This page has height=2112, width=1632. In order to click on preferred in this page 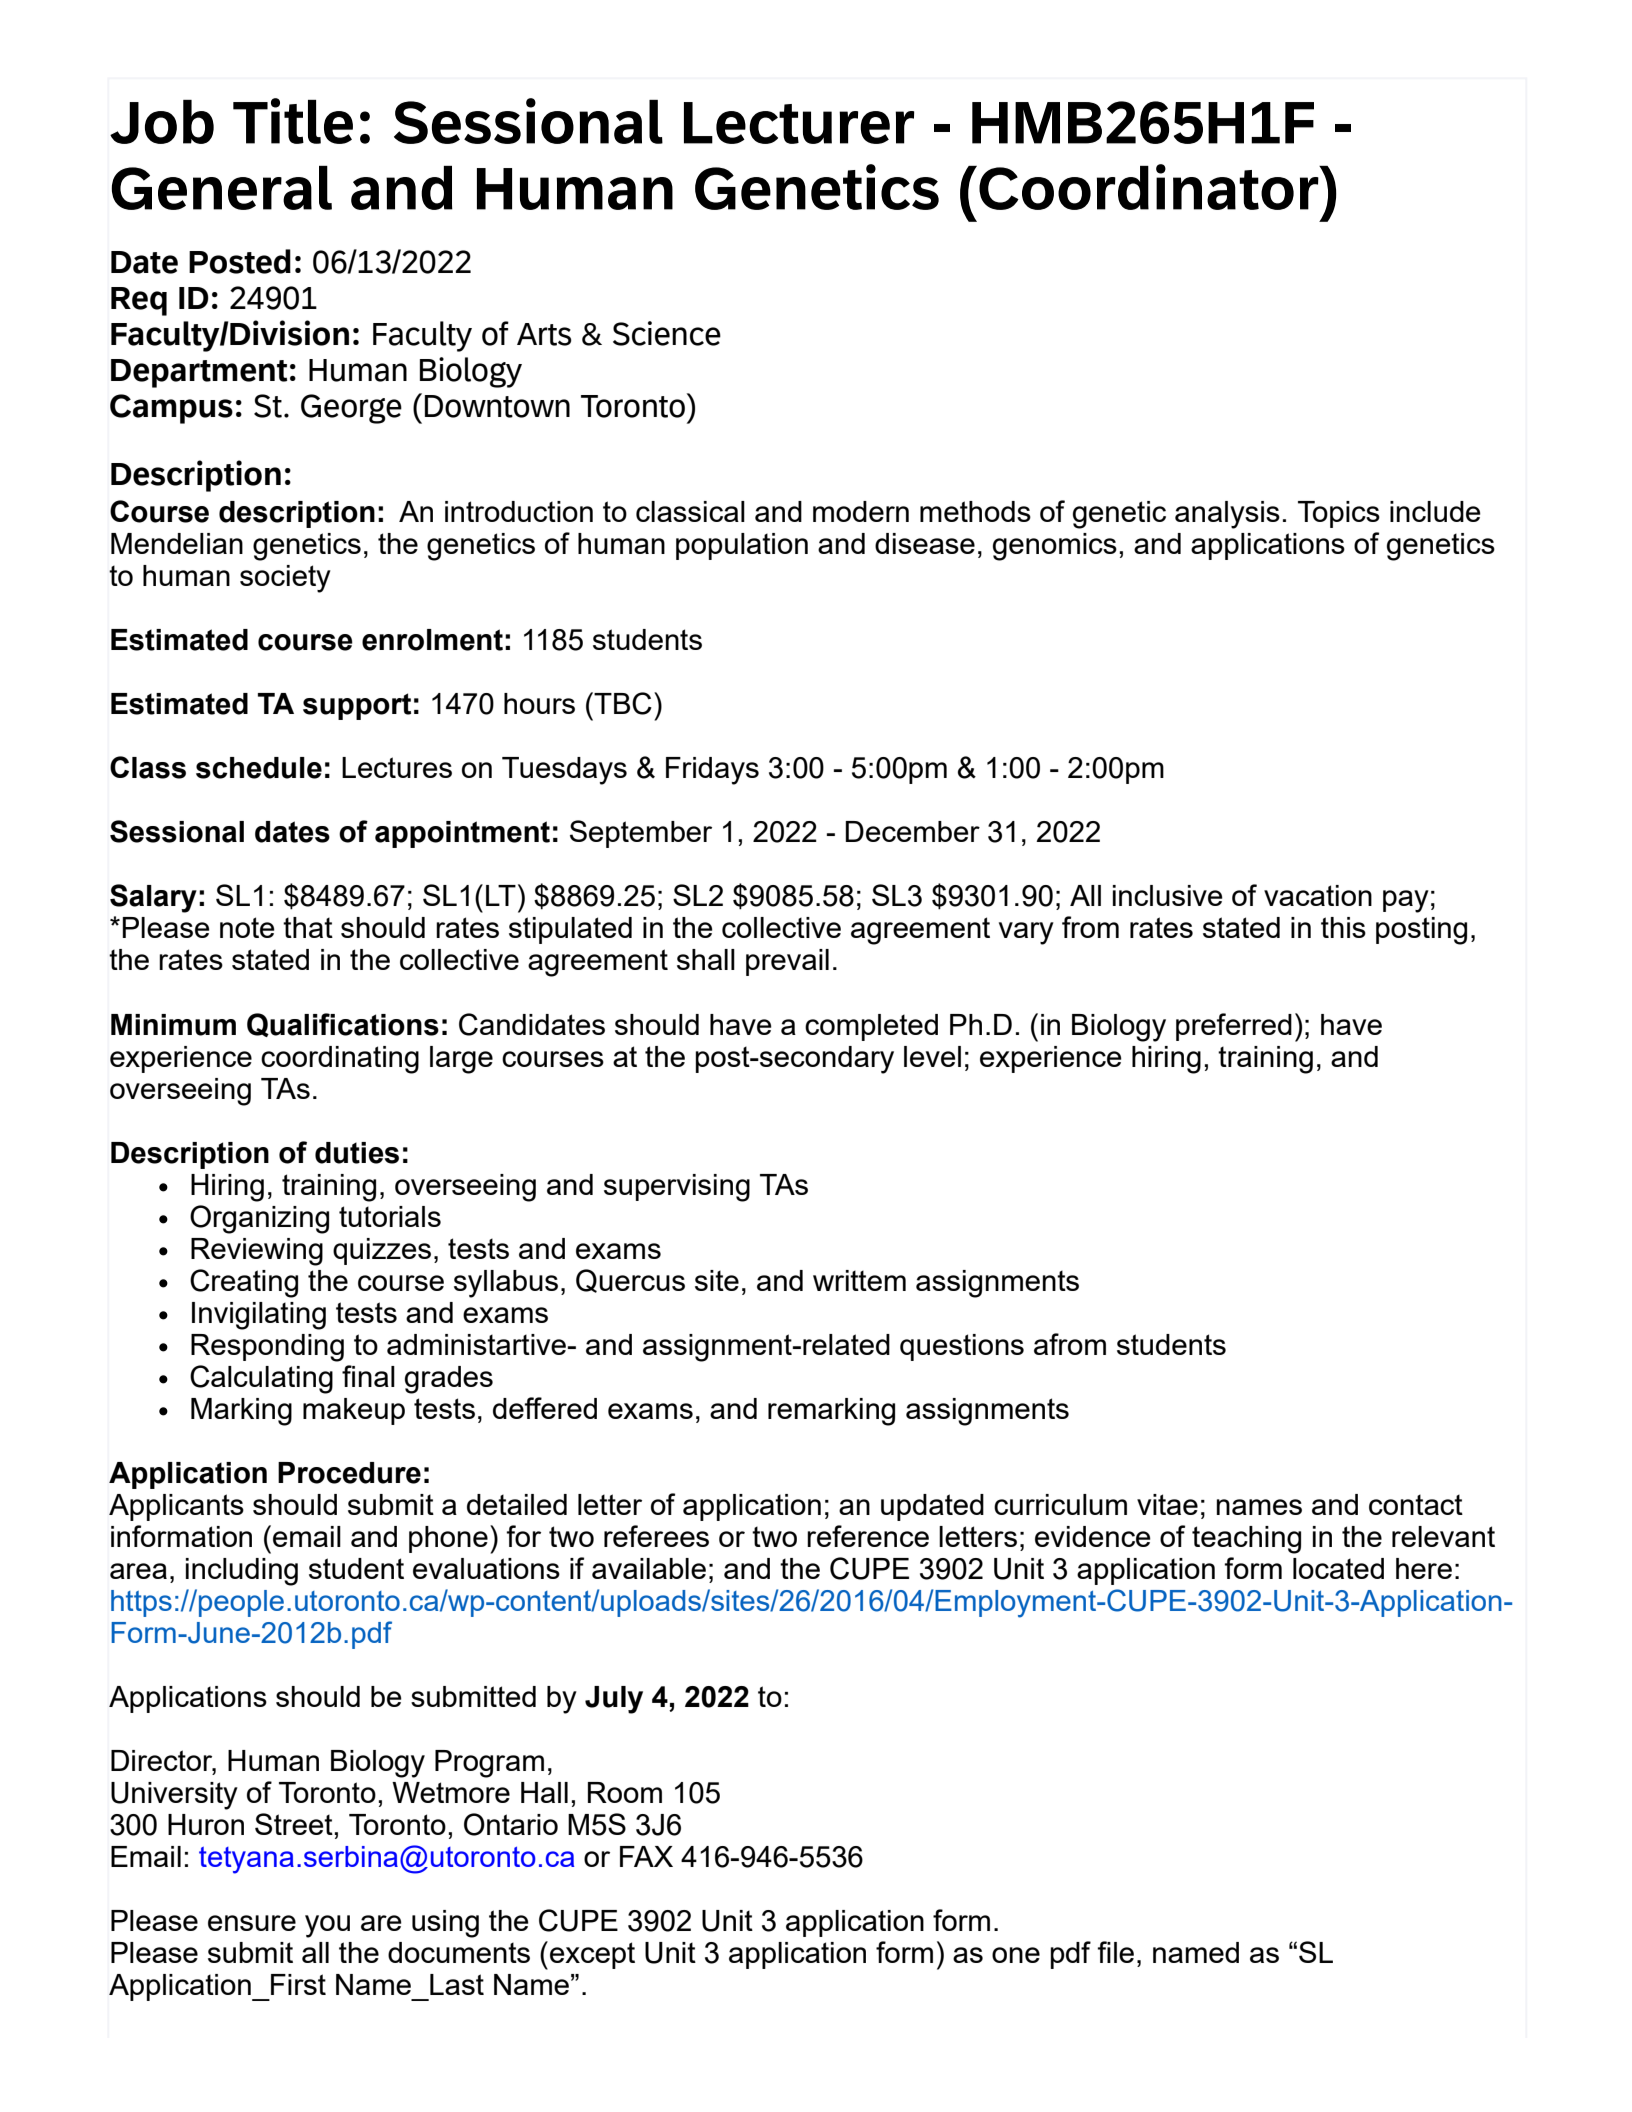, I will do `click(1234, 1027)`.
